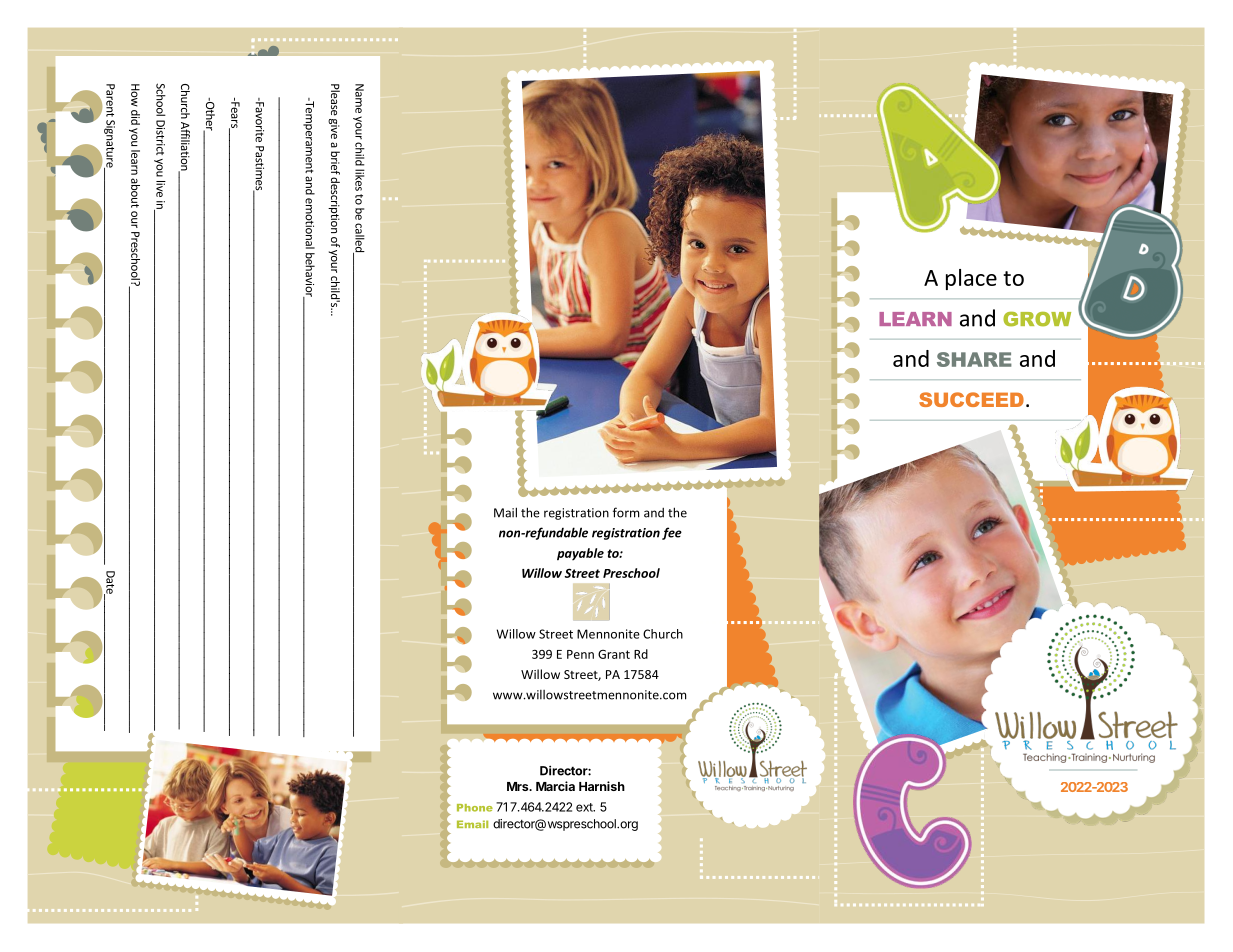 This page has height=952, width=1233. I want to click on Grant, so click(614, 654).
